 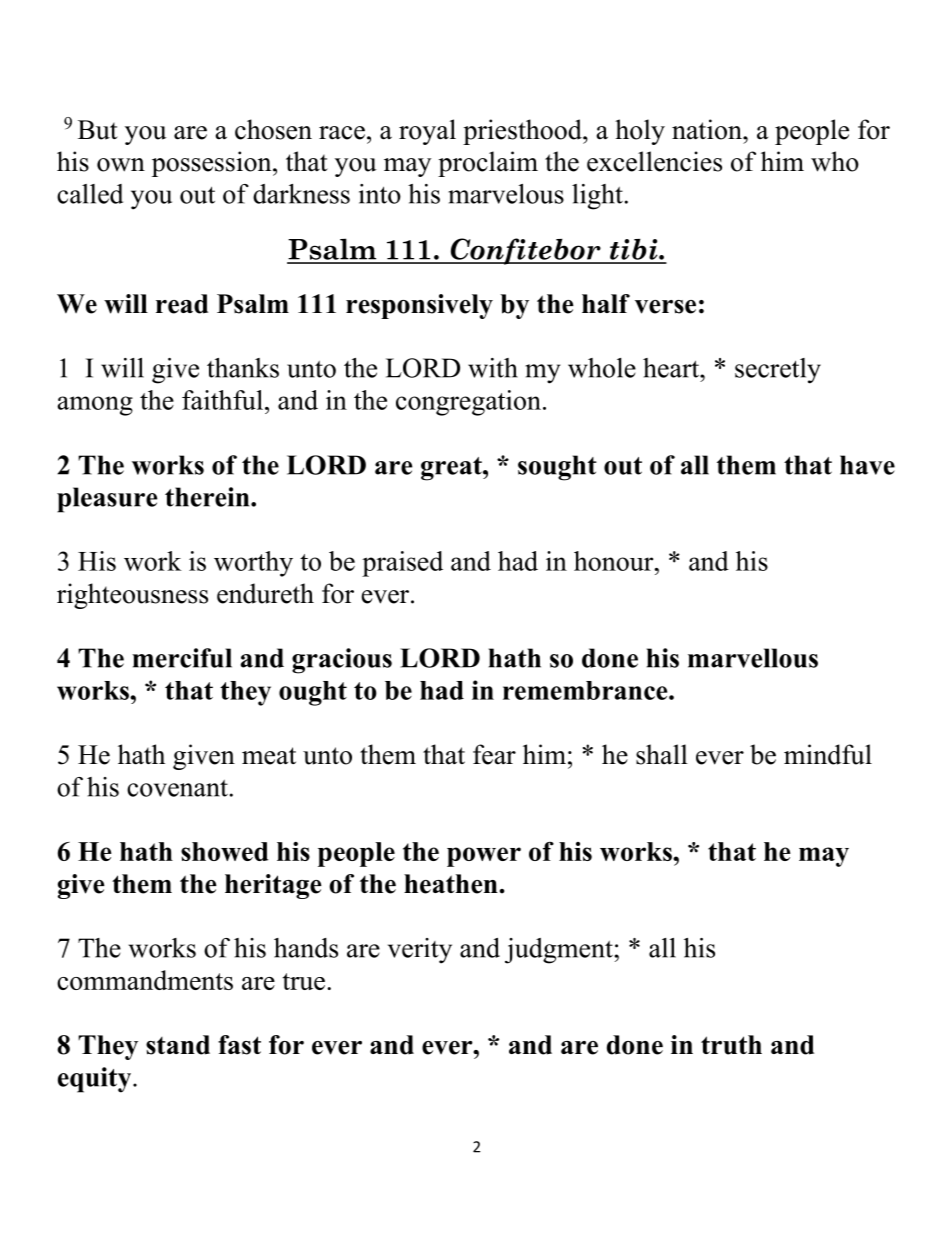 What do you see at coordinates (488, 164) in the image?
I see `proclaim` at bounding box center [488, 164].
